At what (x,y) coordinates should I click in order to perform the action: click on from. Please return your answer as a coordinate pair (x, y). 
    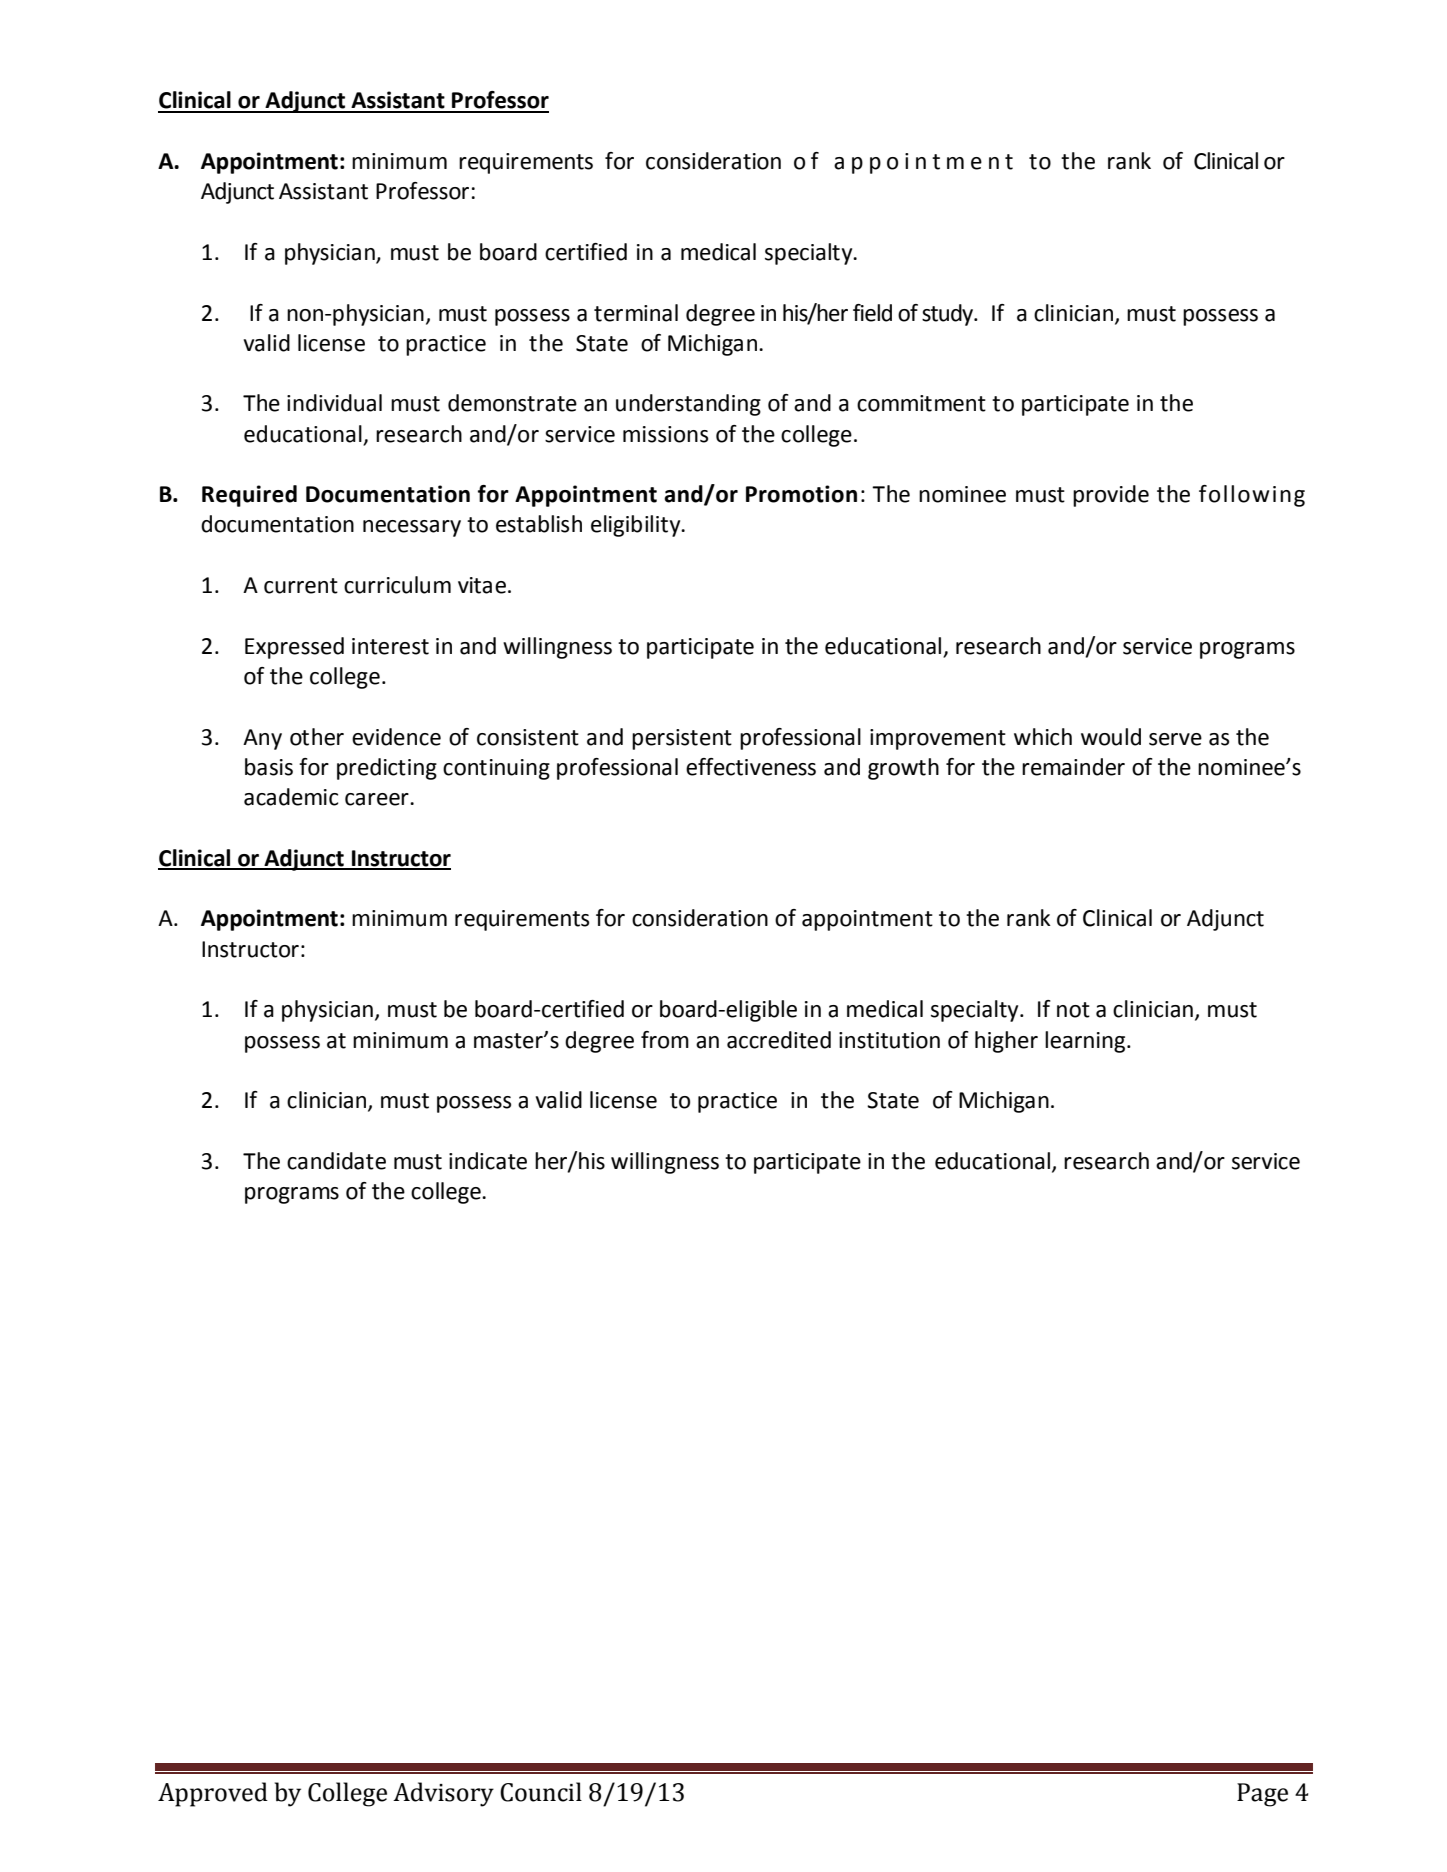
    Looking at the image, I should click on (665, 1040).
